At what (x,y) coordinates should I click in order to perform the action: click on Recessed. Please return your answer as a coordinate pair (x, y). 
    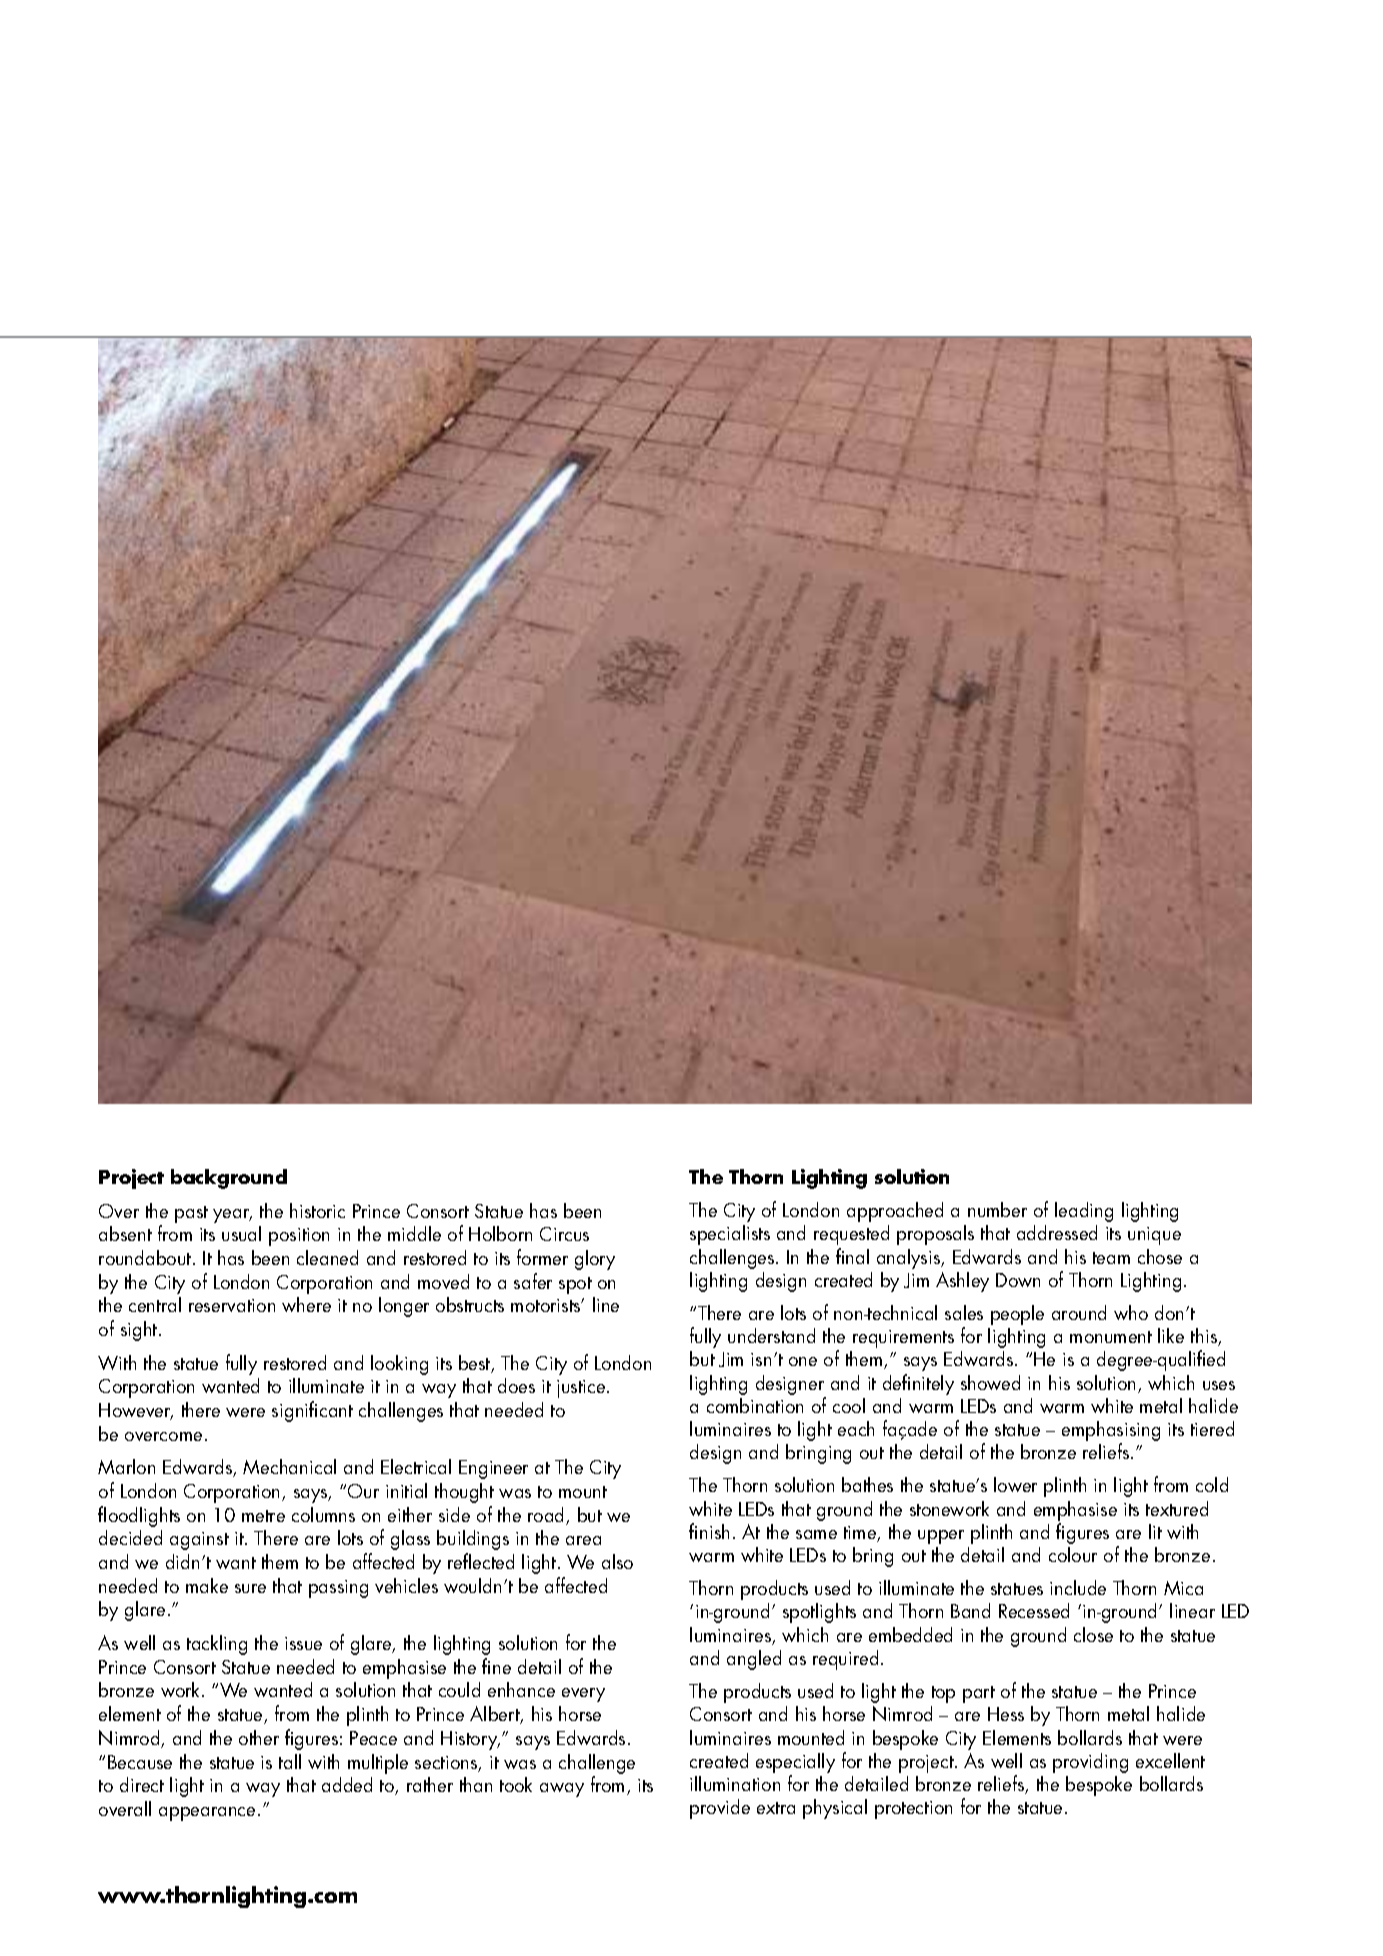
    Looking at the image, I should click on (1034, 1610).
